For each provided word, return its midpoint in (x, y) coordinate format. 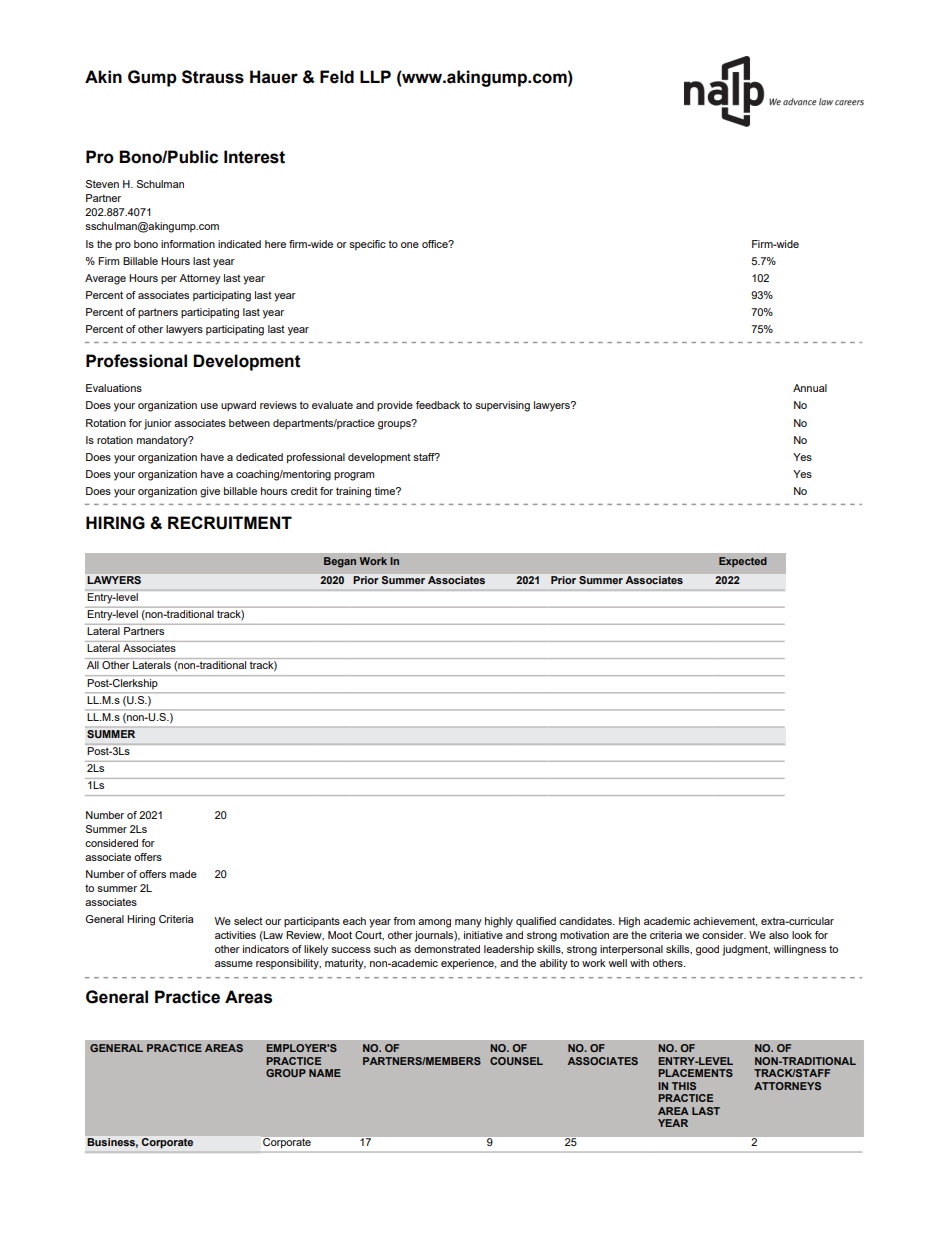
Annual (810, 388)
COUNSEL (516, 1061)
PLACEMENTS (695, 1073)
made (183, 874)
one (410, 245)
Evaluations (114, 388)
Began (340, 562)
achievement (725, 922)
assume (234, 964)
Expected (743, 562)
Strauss (213, 77)
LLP (375, 76)
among (434, 923)
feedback (438, 405)
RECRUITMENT (230, 523)
